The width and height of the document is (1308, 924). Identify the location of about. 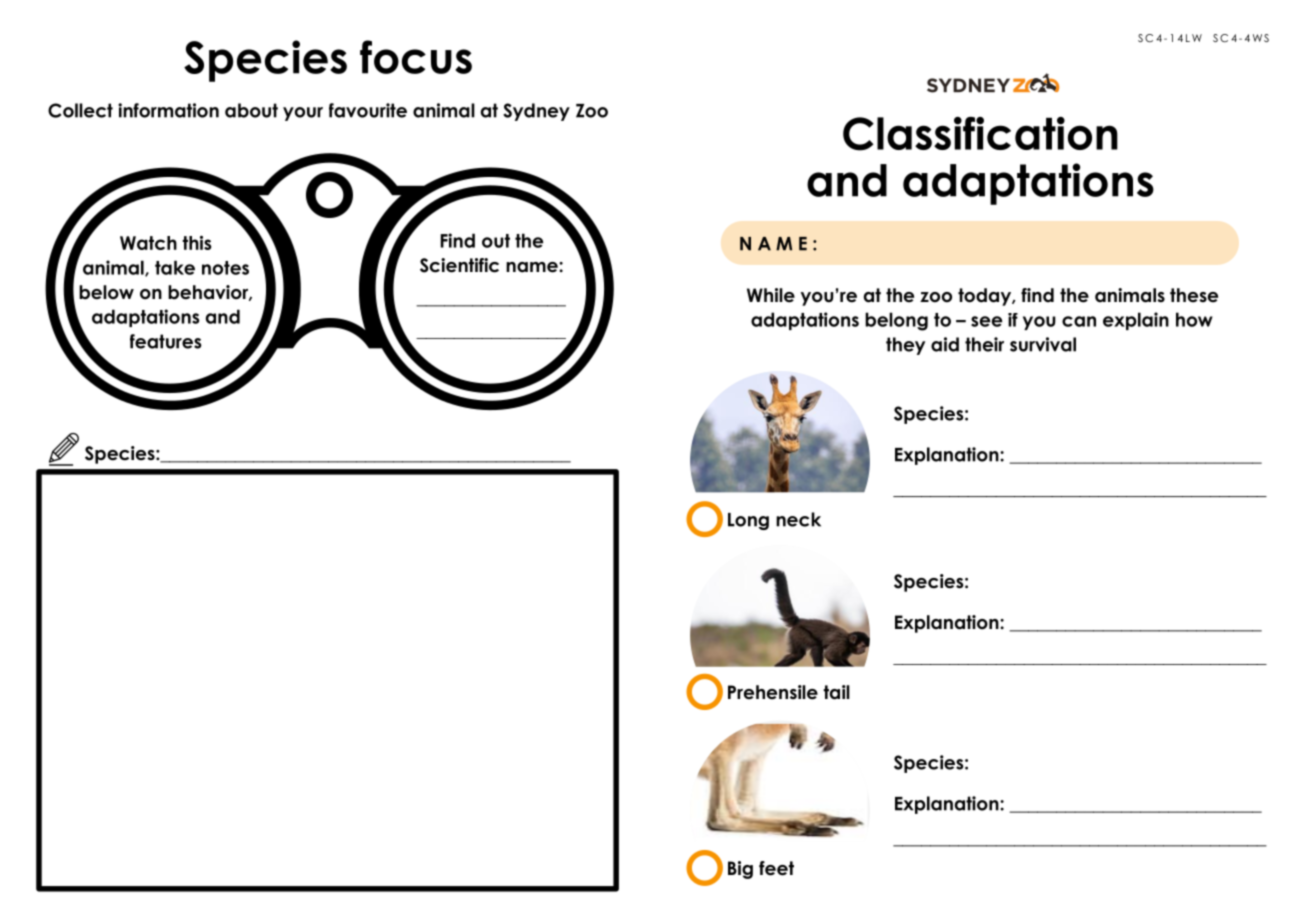
(251, 110).
